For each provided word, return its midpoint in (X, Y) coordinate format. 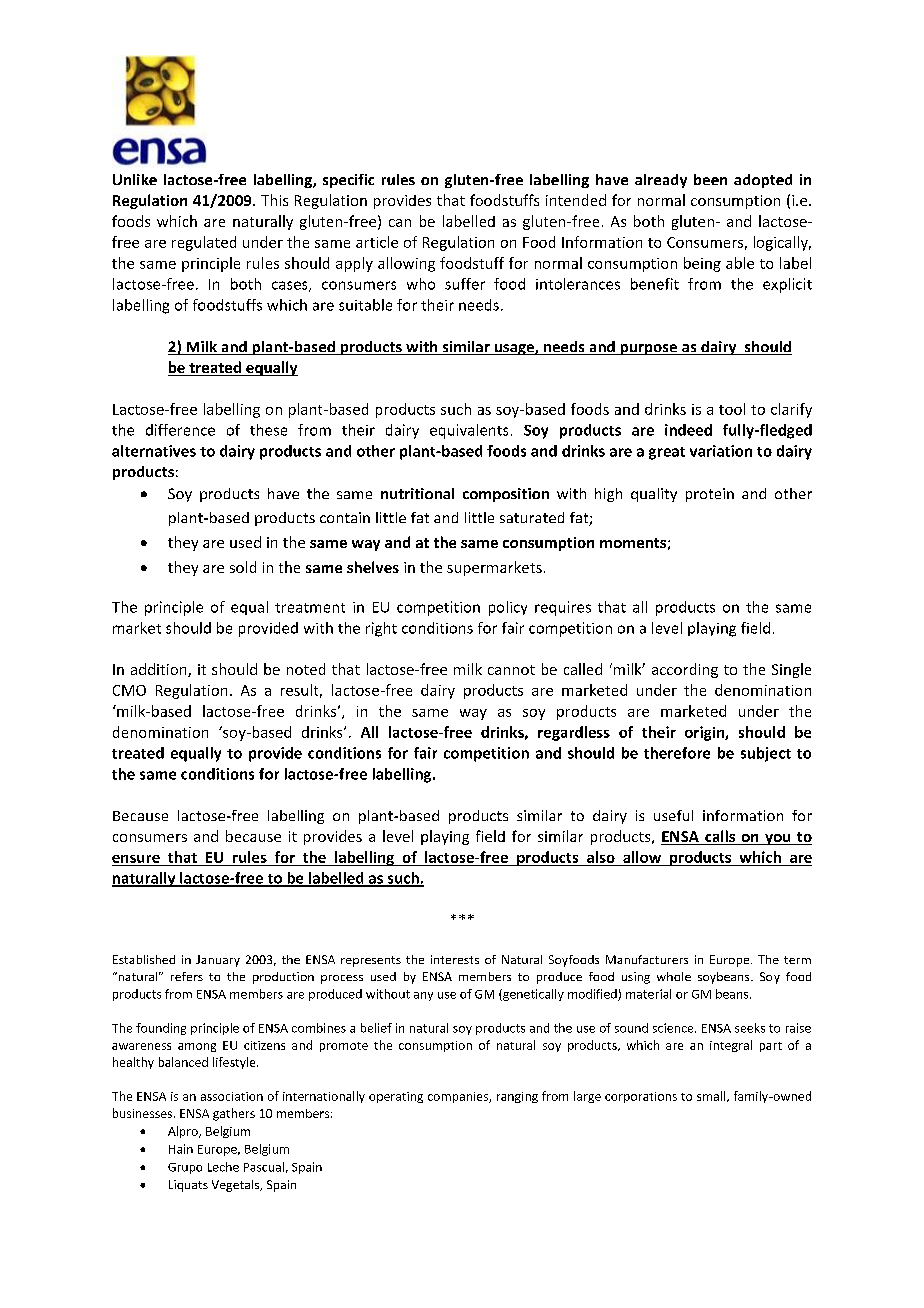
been (710, 179)
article (377, 242)
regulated (204, 243)
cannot (511, 670)
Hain (181, 1149)
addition (160, 670)
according (685, 670)
